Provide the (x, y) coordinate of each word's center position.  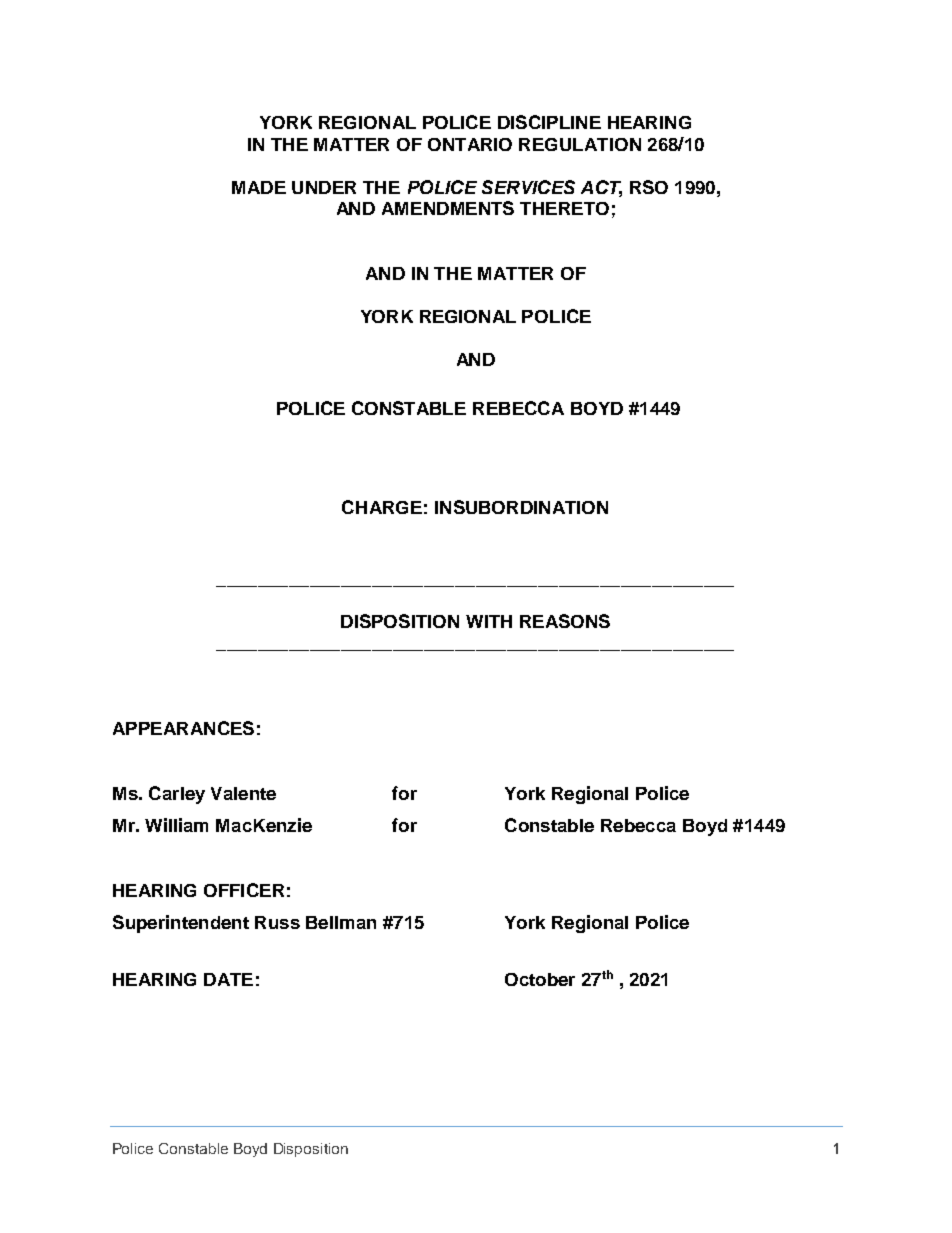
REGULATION (580, 144)
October (540, 979)
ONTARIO (470, 144)
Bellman (341, 922)
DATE (228, 979)
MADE (259, 187)
